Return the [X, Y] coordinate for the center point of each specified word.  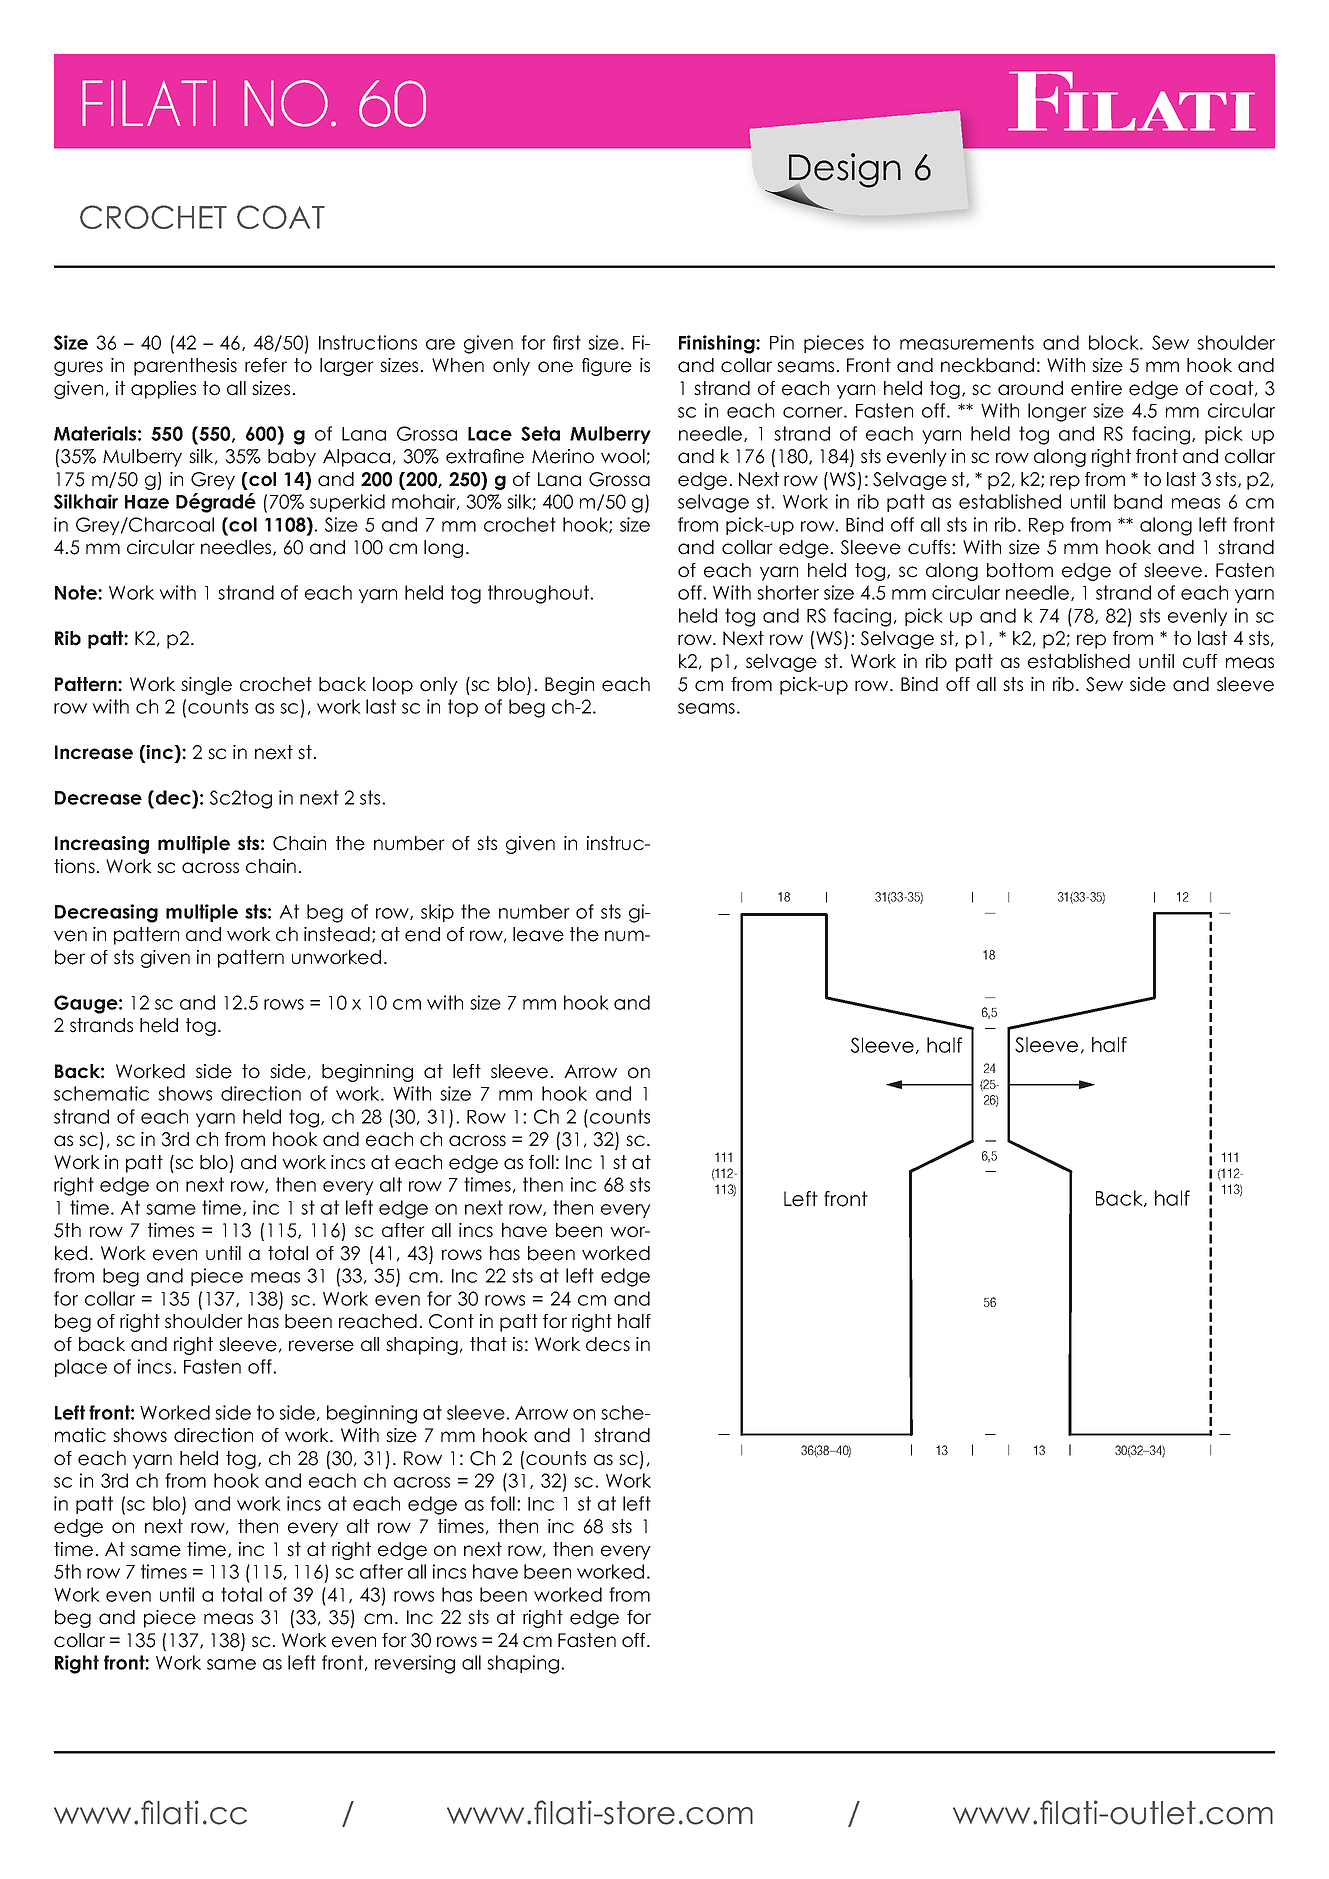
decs [608, 1344]
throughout [539, 594]
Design [844, 171]
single [206, 686]
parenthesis [185, 367]
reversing [415, 1664]
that [488, 1344]
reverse [321, 1346]
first [567, 342]
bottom [1020, 570]
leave [538, 934]
